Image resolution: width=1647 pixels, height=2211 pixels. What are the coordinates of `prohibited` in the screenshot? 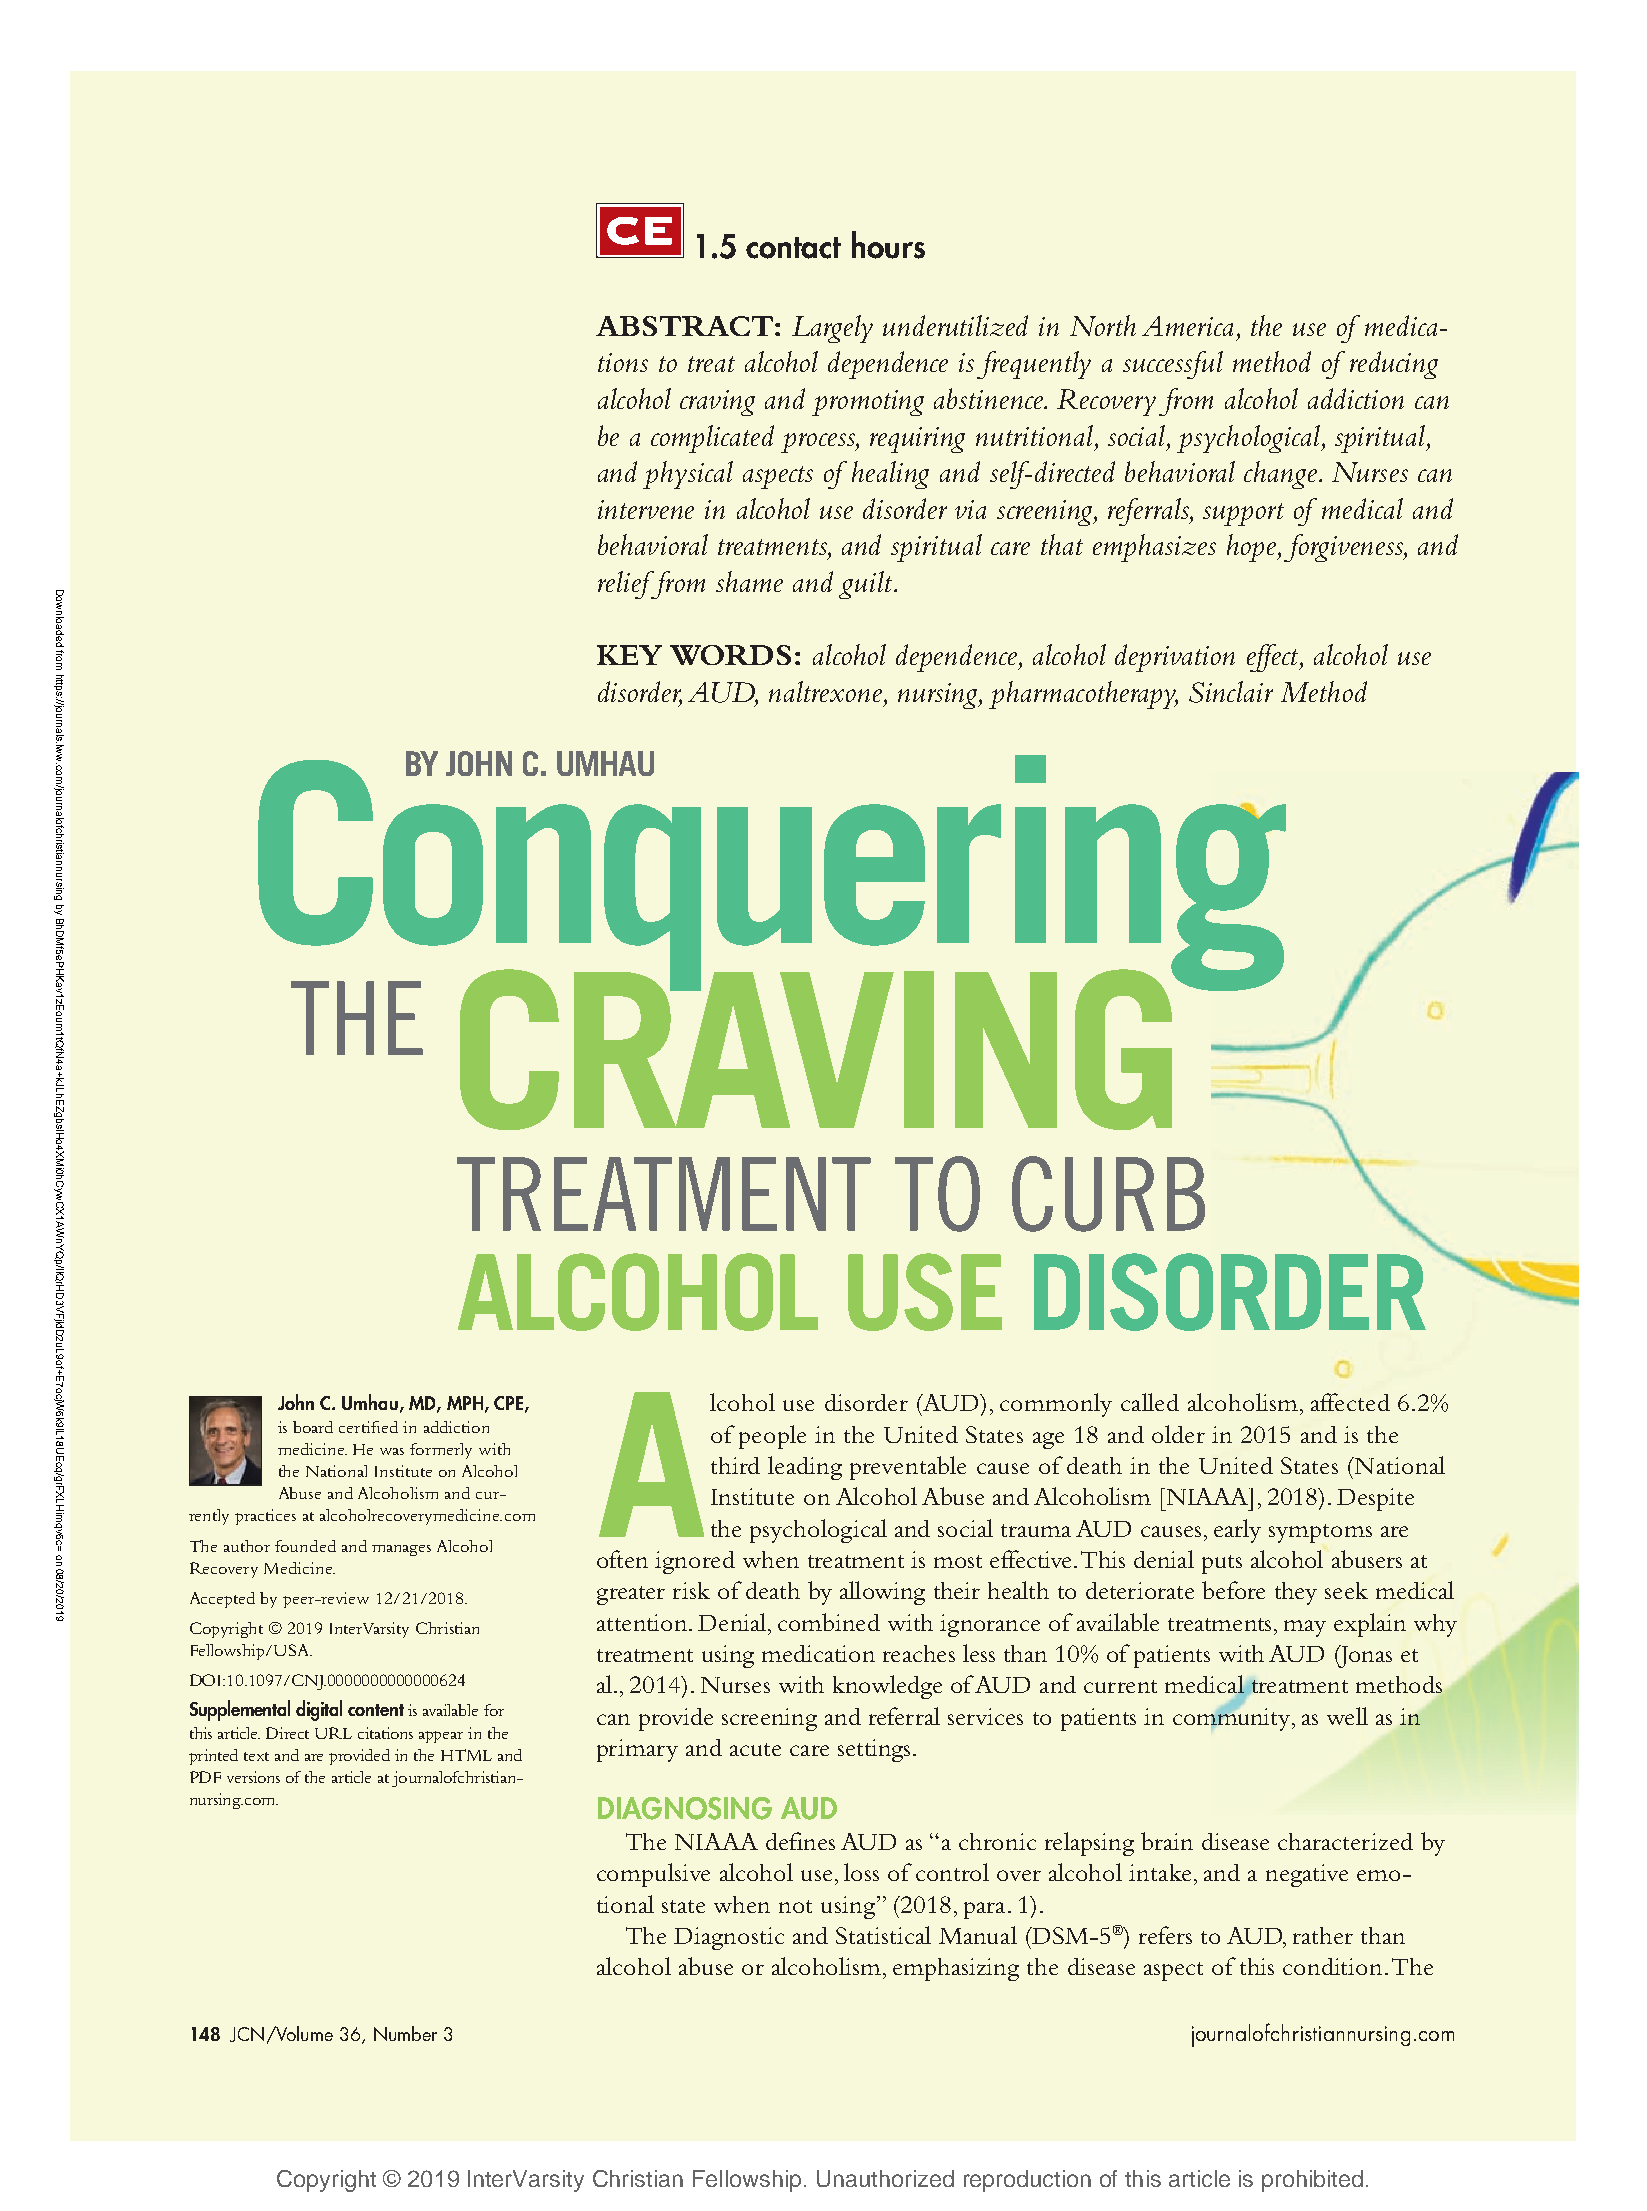 It's located at (1312, 2181).
